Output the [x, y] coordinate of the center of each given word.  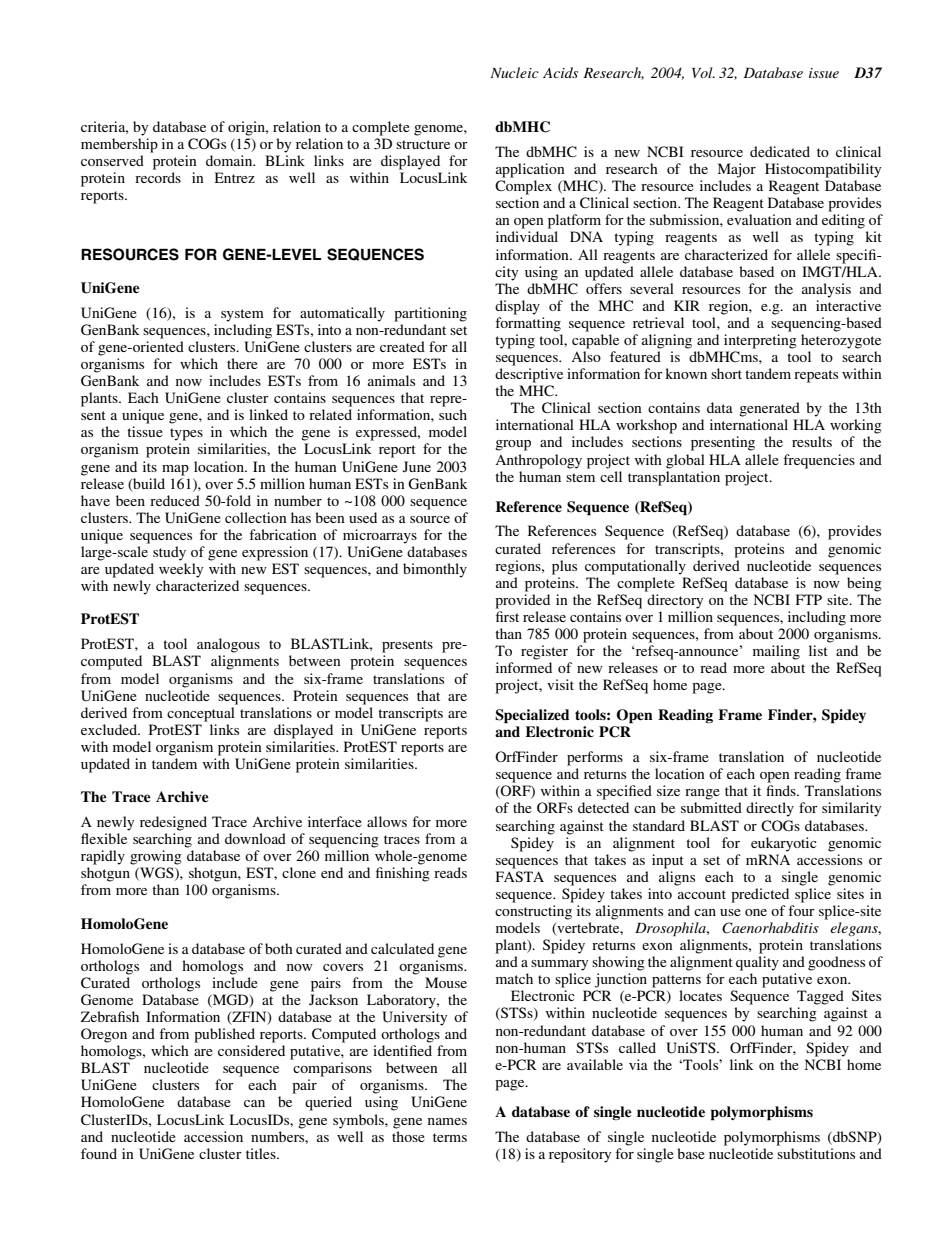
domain [230, 160]
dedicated [780, 151]
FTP [809, 599]
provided [522, 601]
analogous [228, 645]
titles [262, 1153]
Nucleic [514, 72]
